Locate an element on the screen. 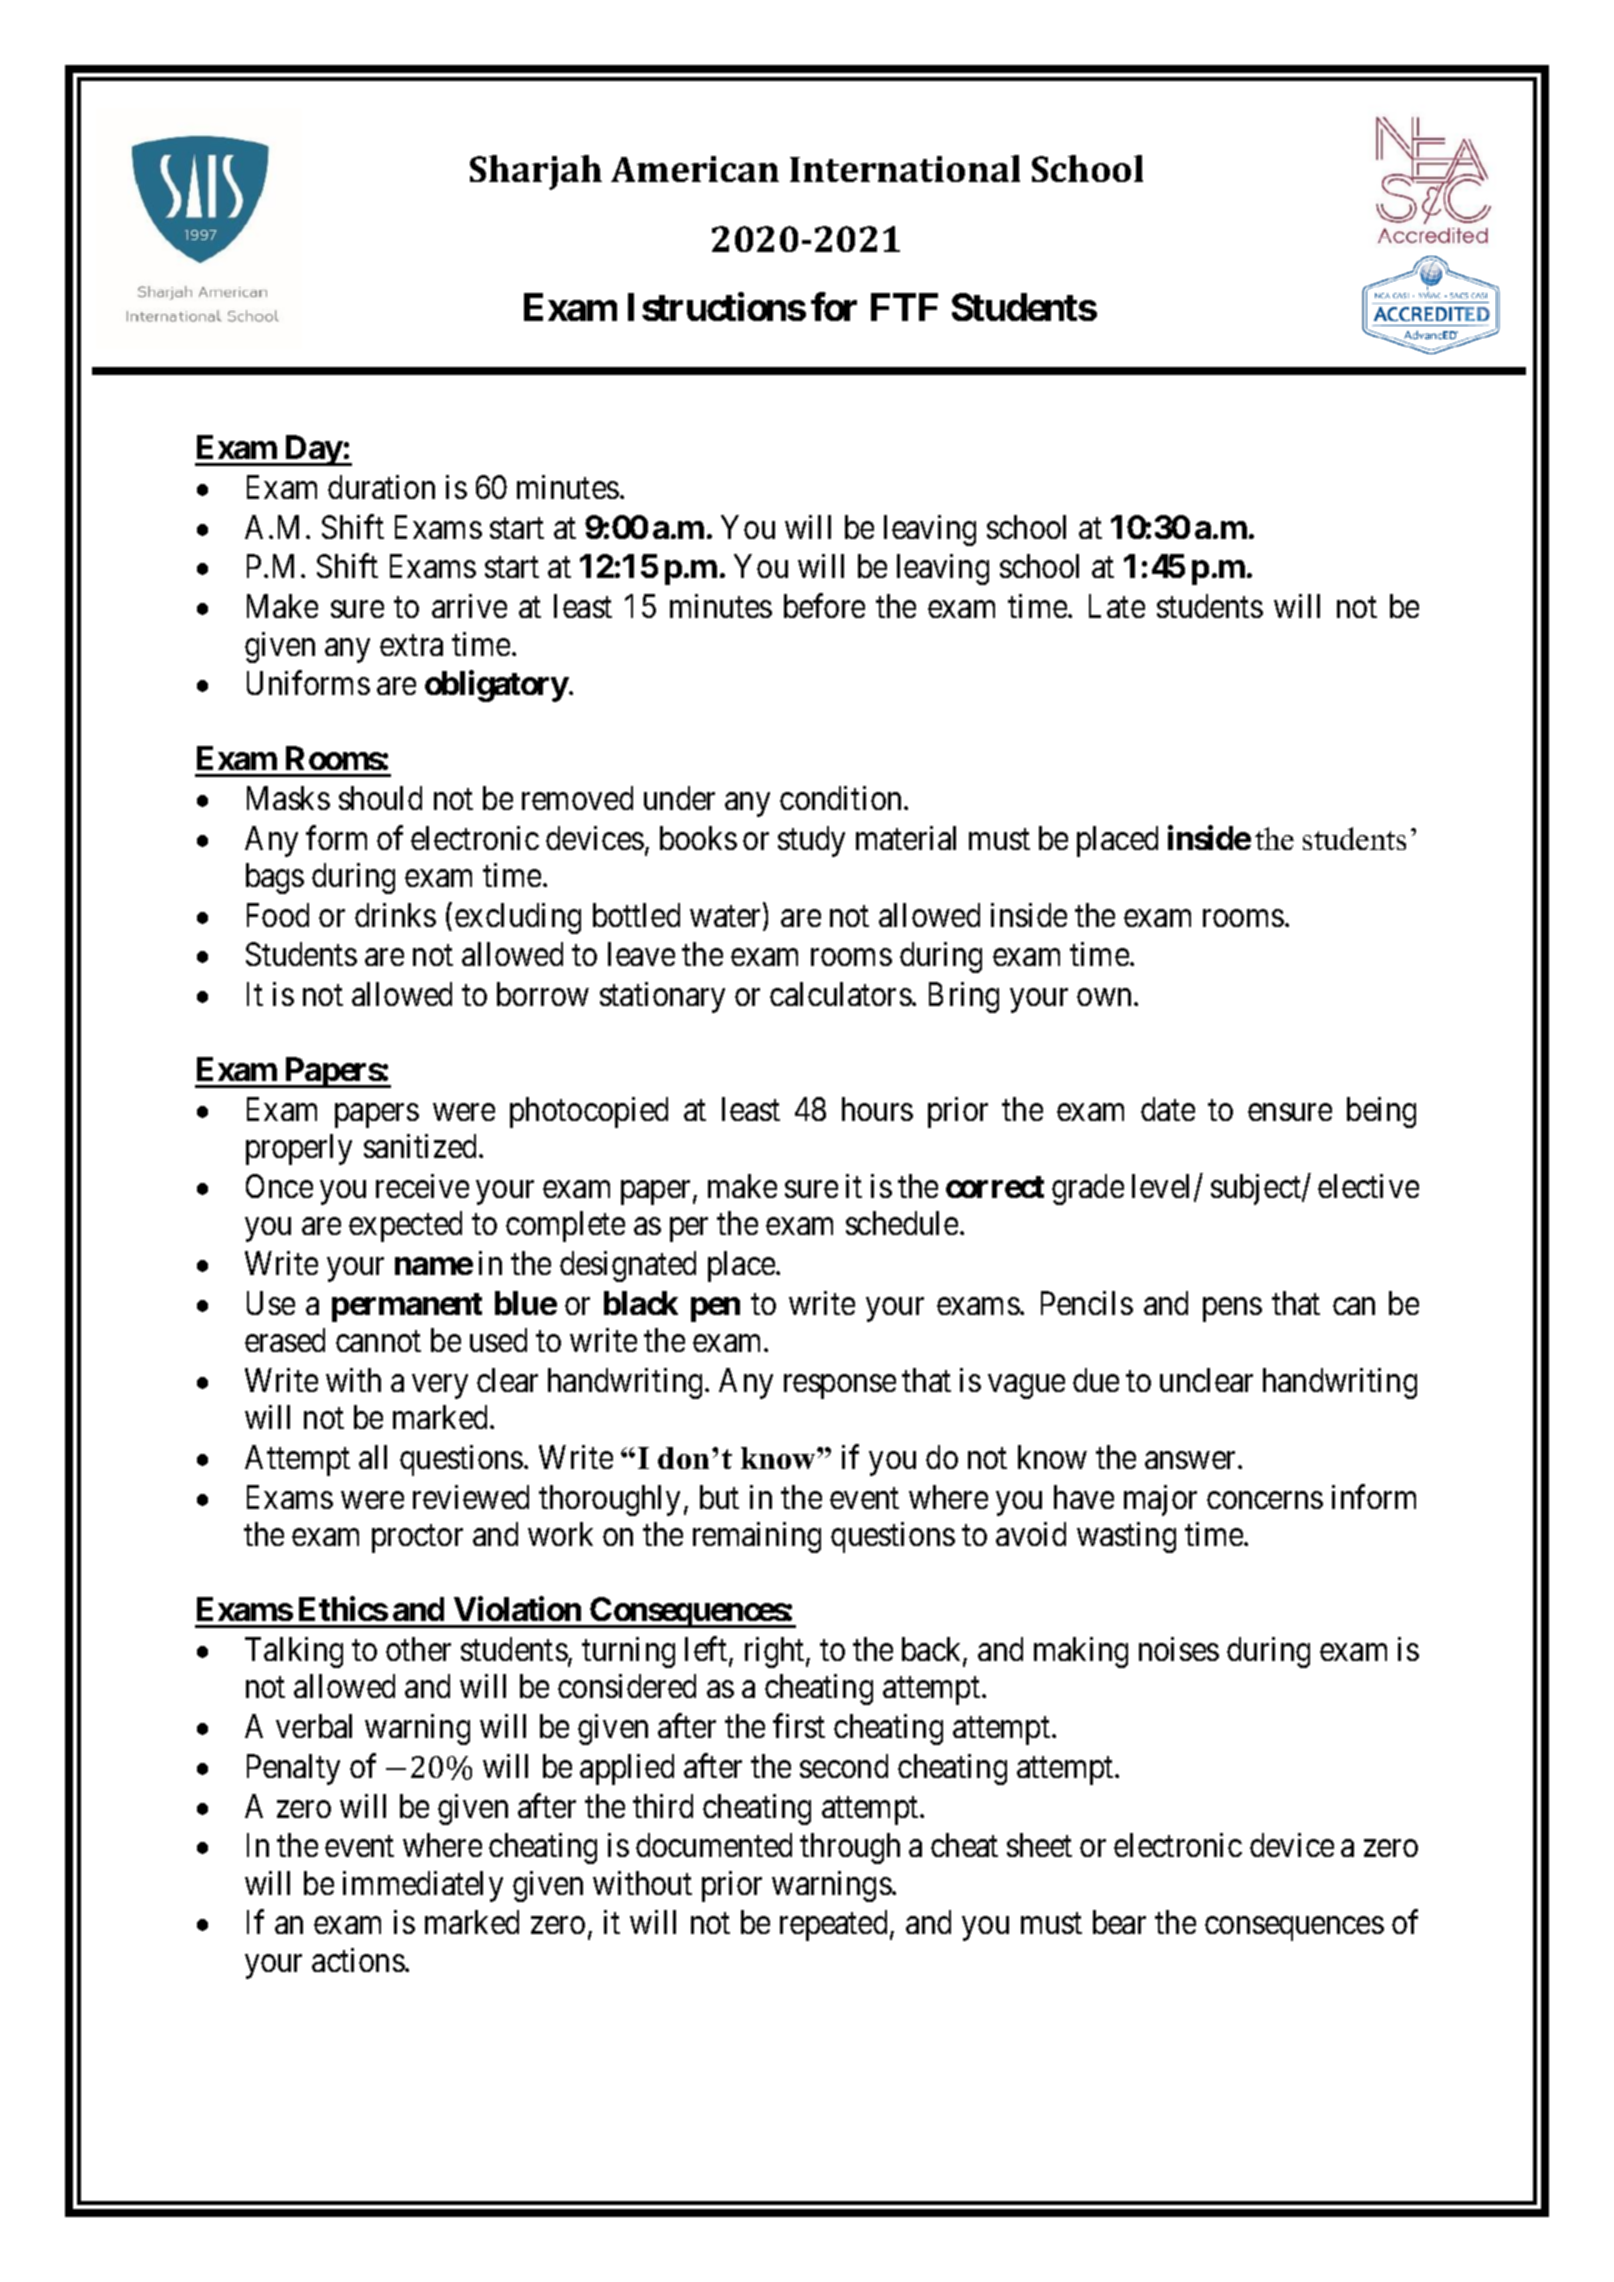 The width and height of the screenshot is (1614, 2282). hours is located at coordinates (877, 1109).
